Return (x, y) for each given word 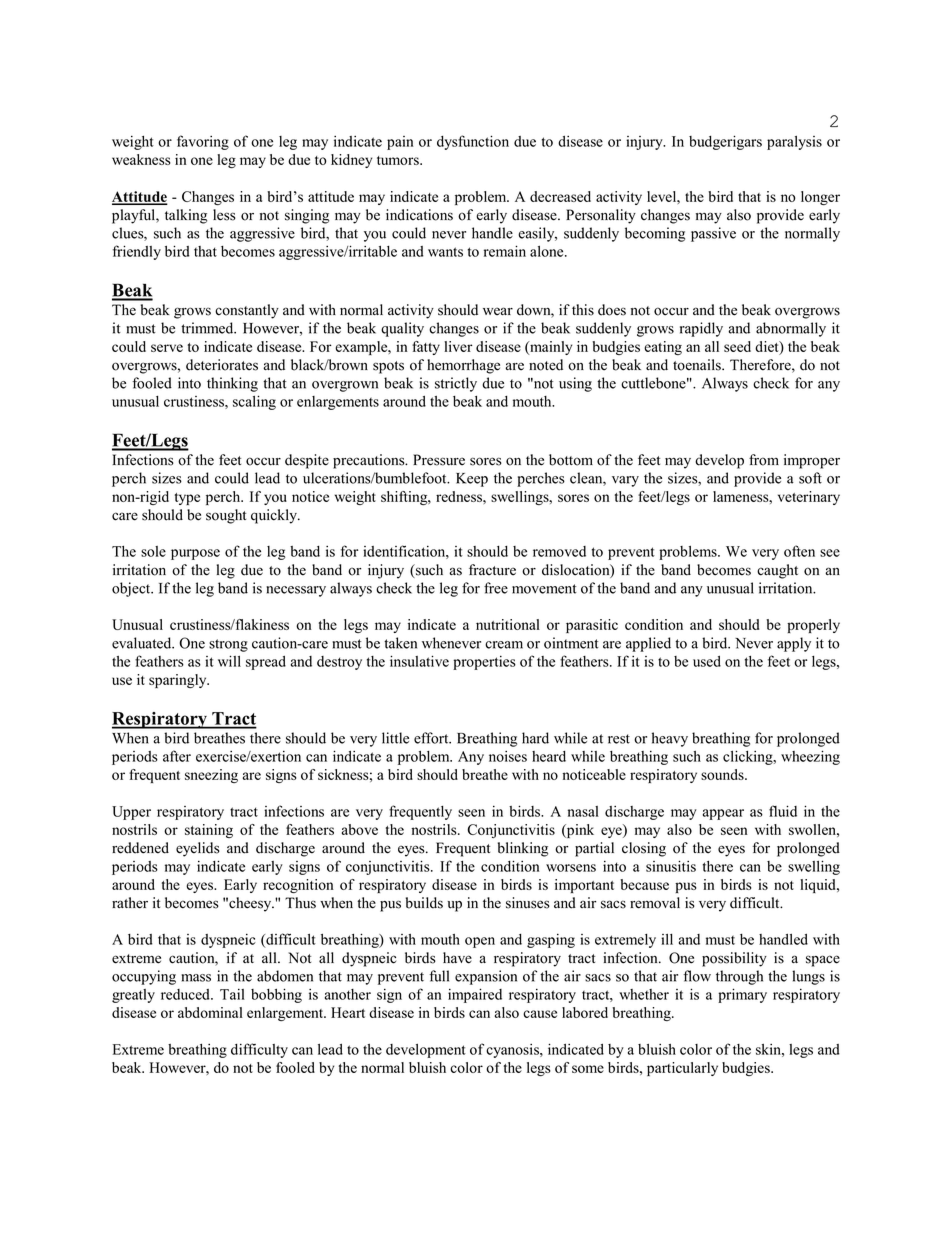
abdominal (210, 1012)
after (177, 756)
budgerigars (725, 142)
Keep (472, 480)
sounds (723, 774)
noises (508, 756)
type (187, 499)
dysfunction (473, 142)
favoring (203, 142)
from (764, 460)
